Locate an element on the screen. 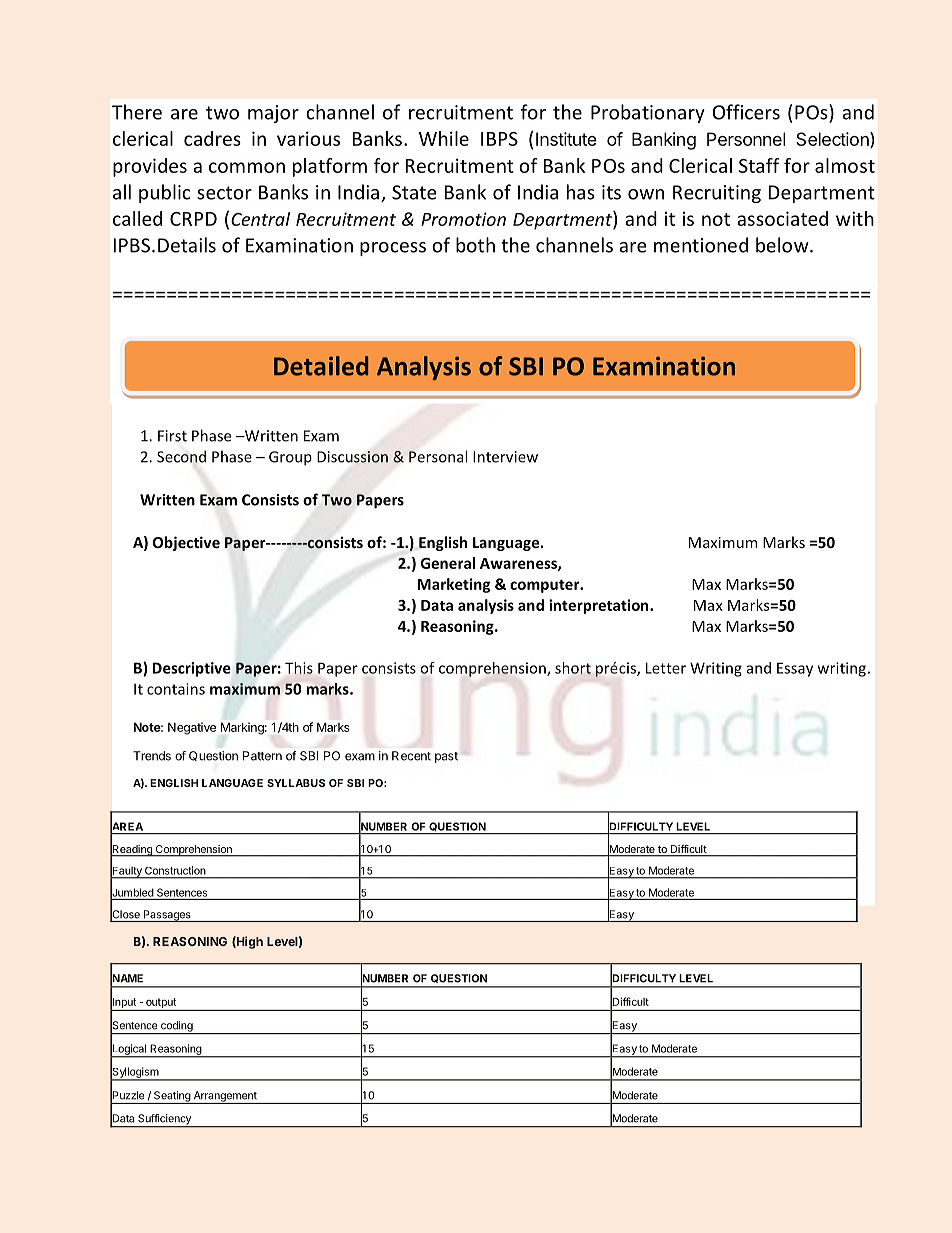 The width and height of the screenshot is (952, 1233). Second is located at coordinates (181, 456).
